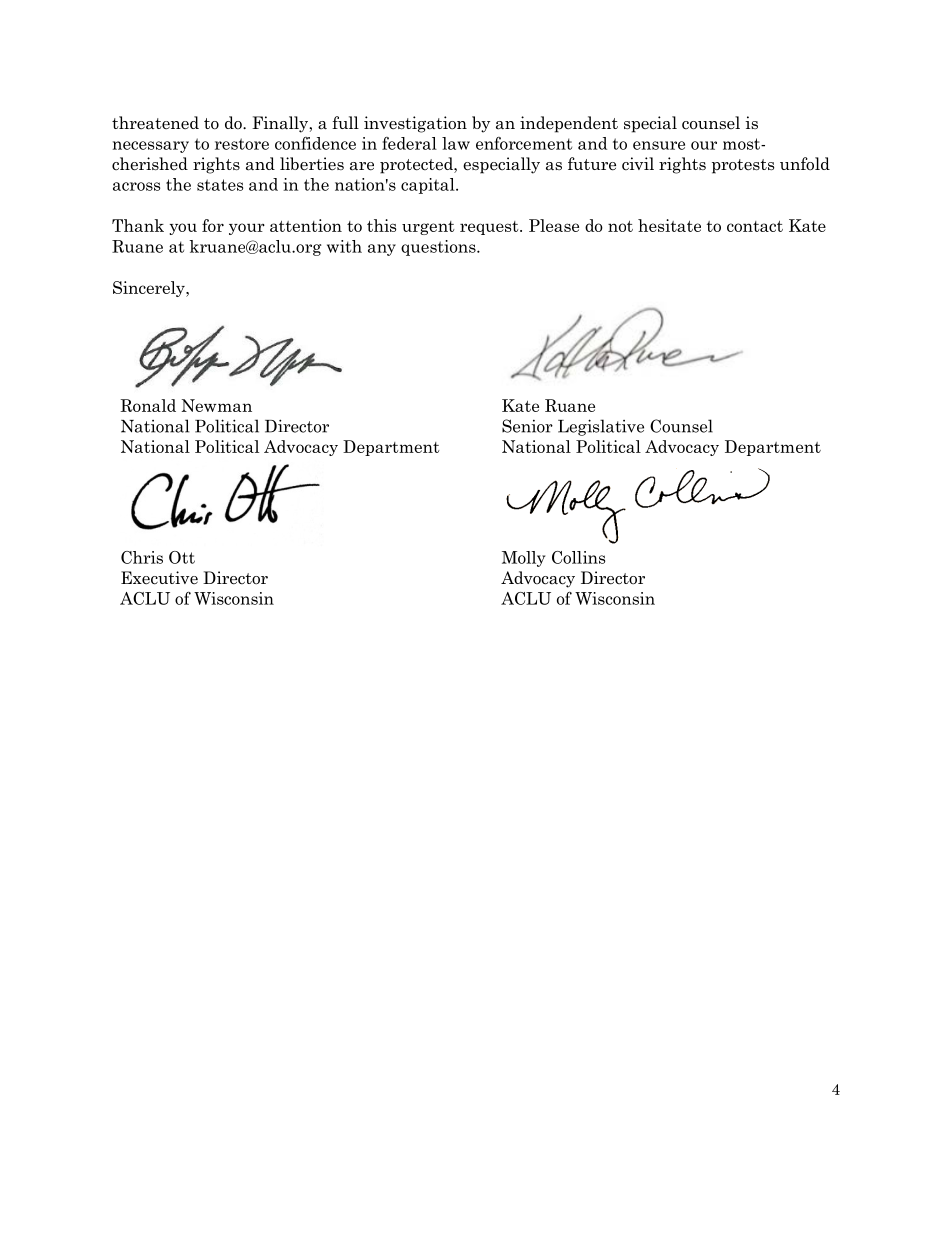 This image has width=952, height=1233. Describe the element at coordinates (150, 289) in the image. I see `Sincerely` at that location.
